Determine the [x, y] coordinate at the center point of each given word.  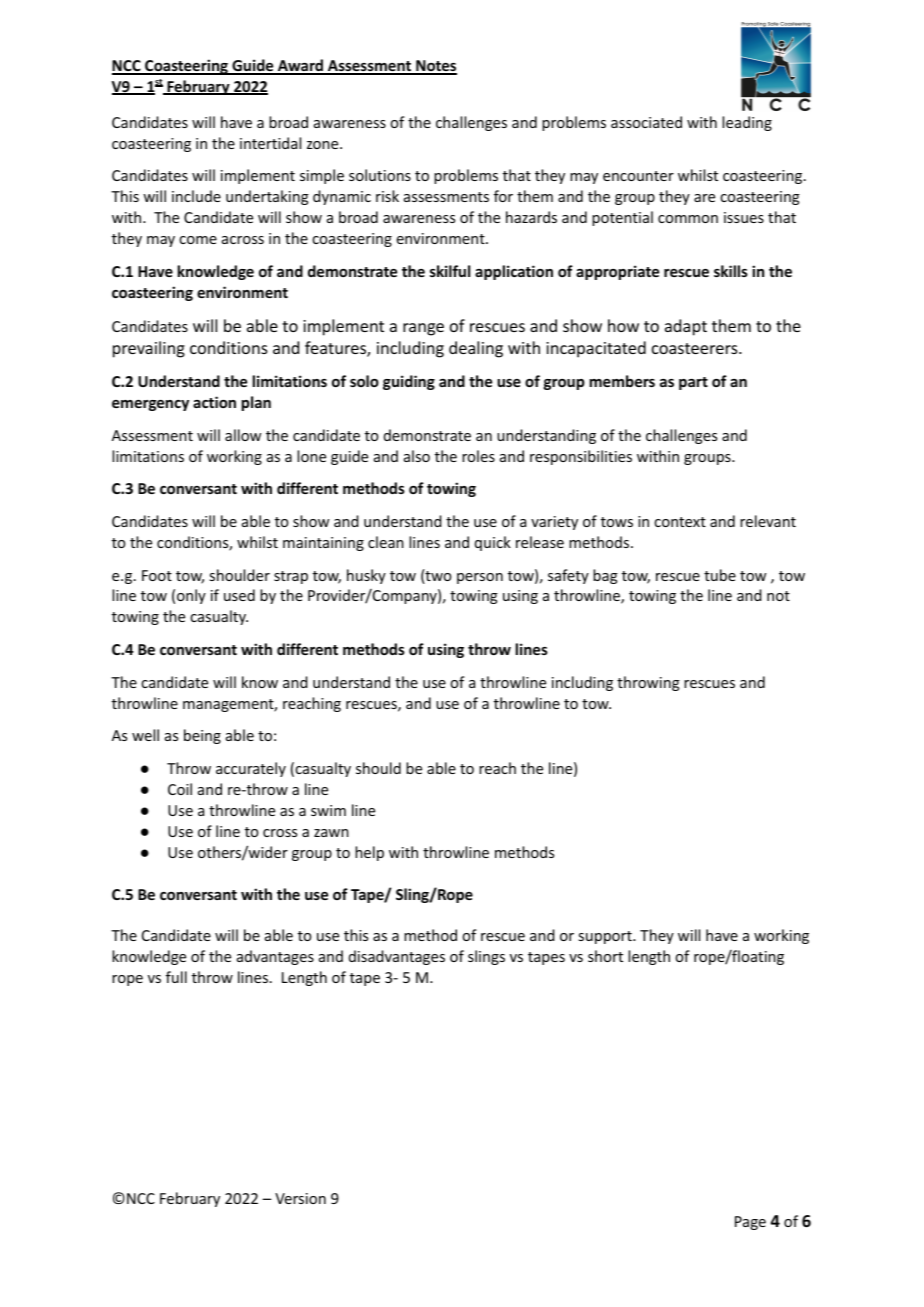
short [605, 956]
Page [750, 1223]
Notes [435, 67]
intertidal [270, 143]
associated [646, 122]
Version [300, 1198]
